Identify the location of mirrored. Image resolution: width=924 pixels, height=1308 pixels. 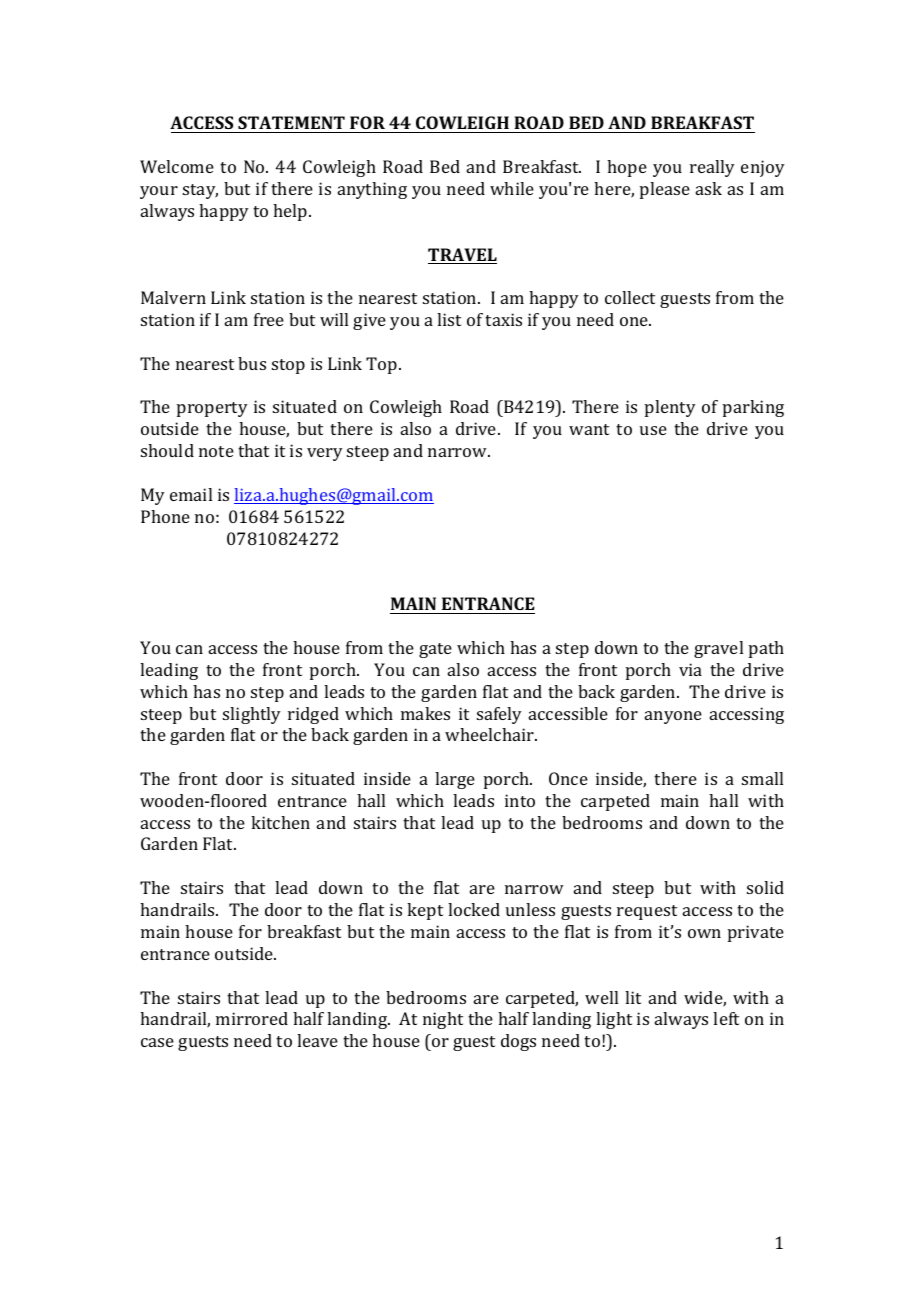
(252, 1018).
